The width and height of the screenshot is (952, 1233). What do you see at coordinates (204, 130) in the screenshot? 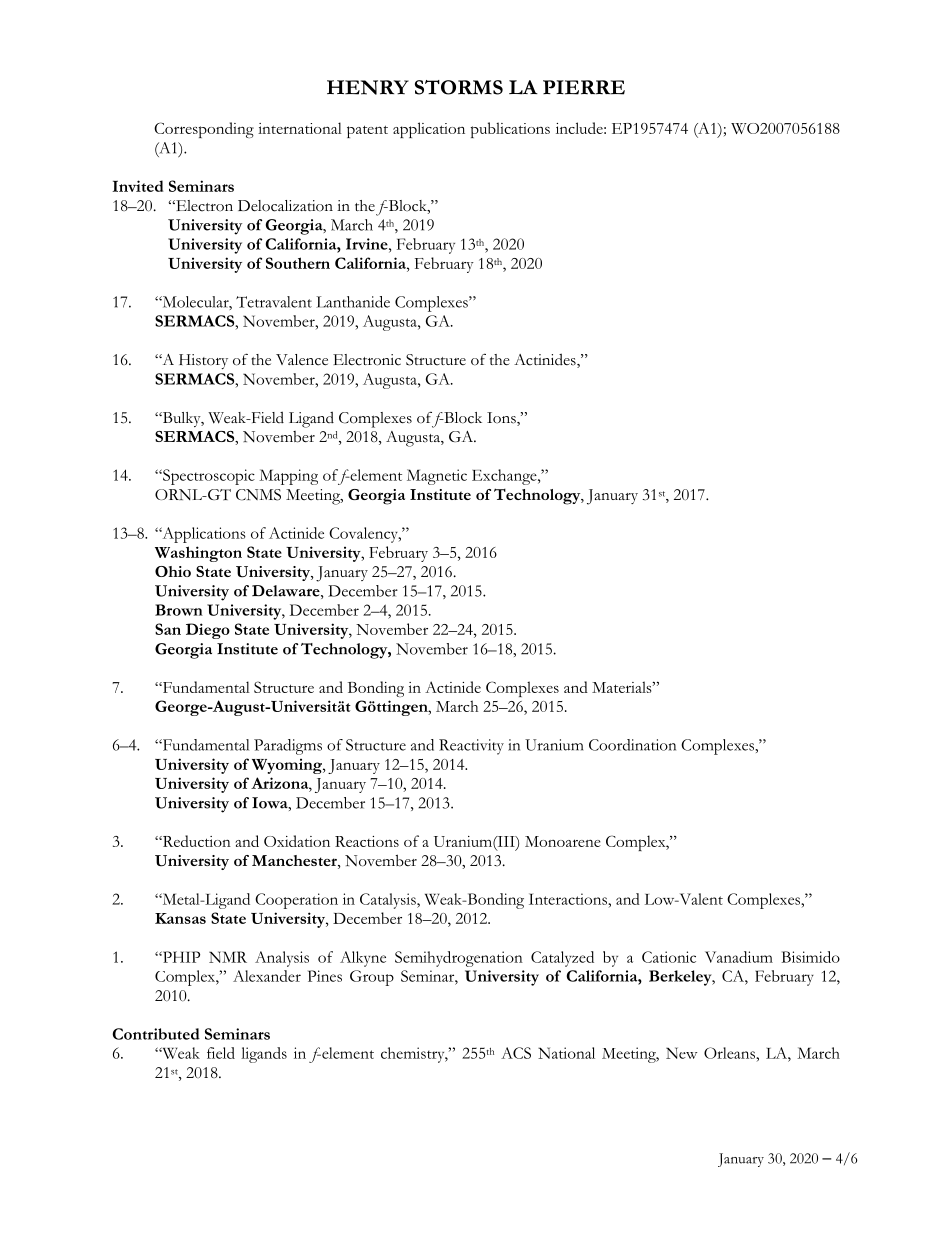
I see `Corresponding` at bounding box center [204, 130].
